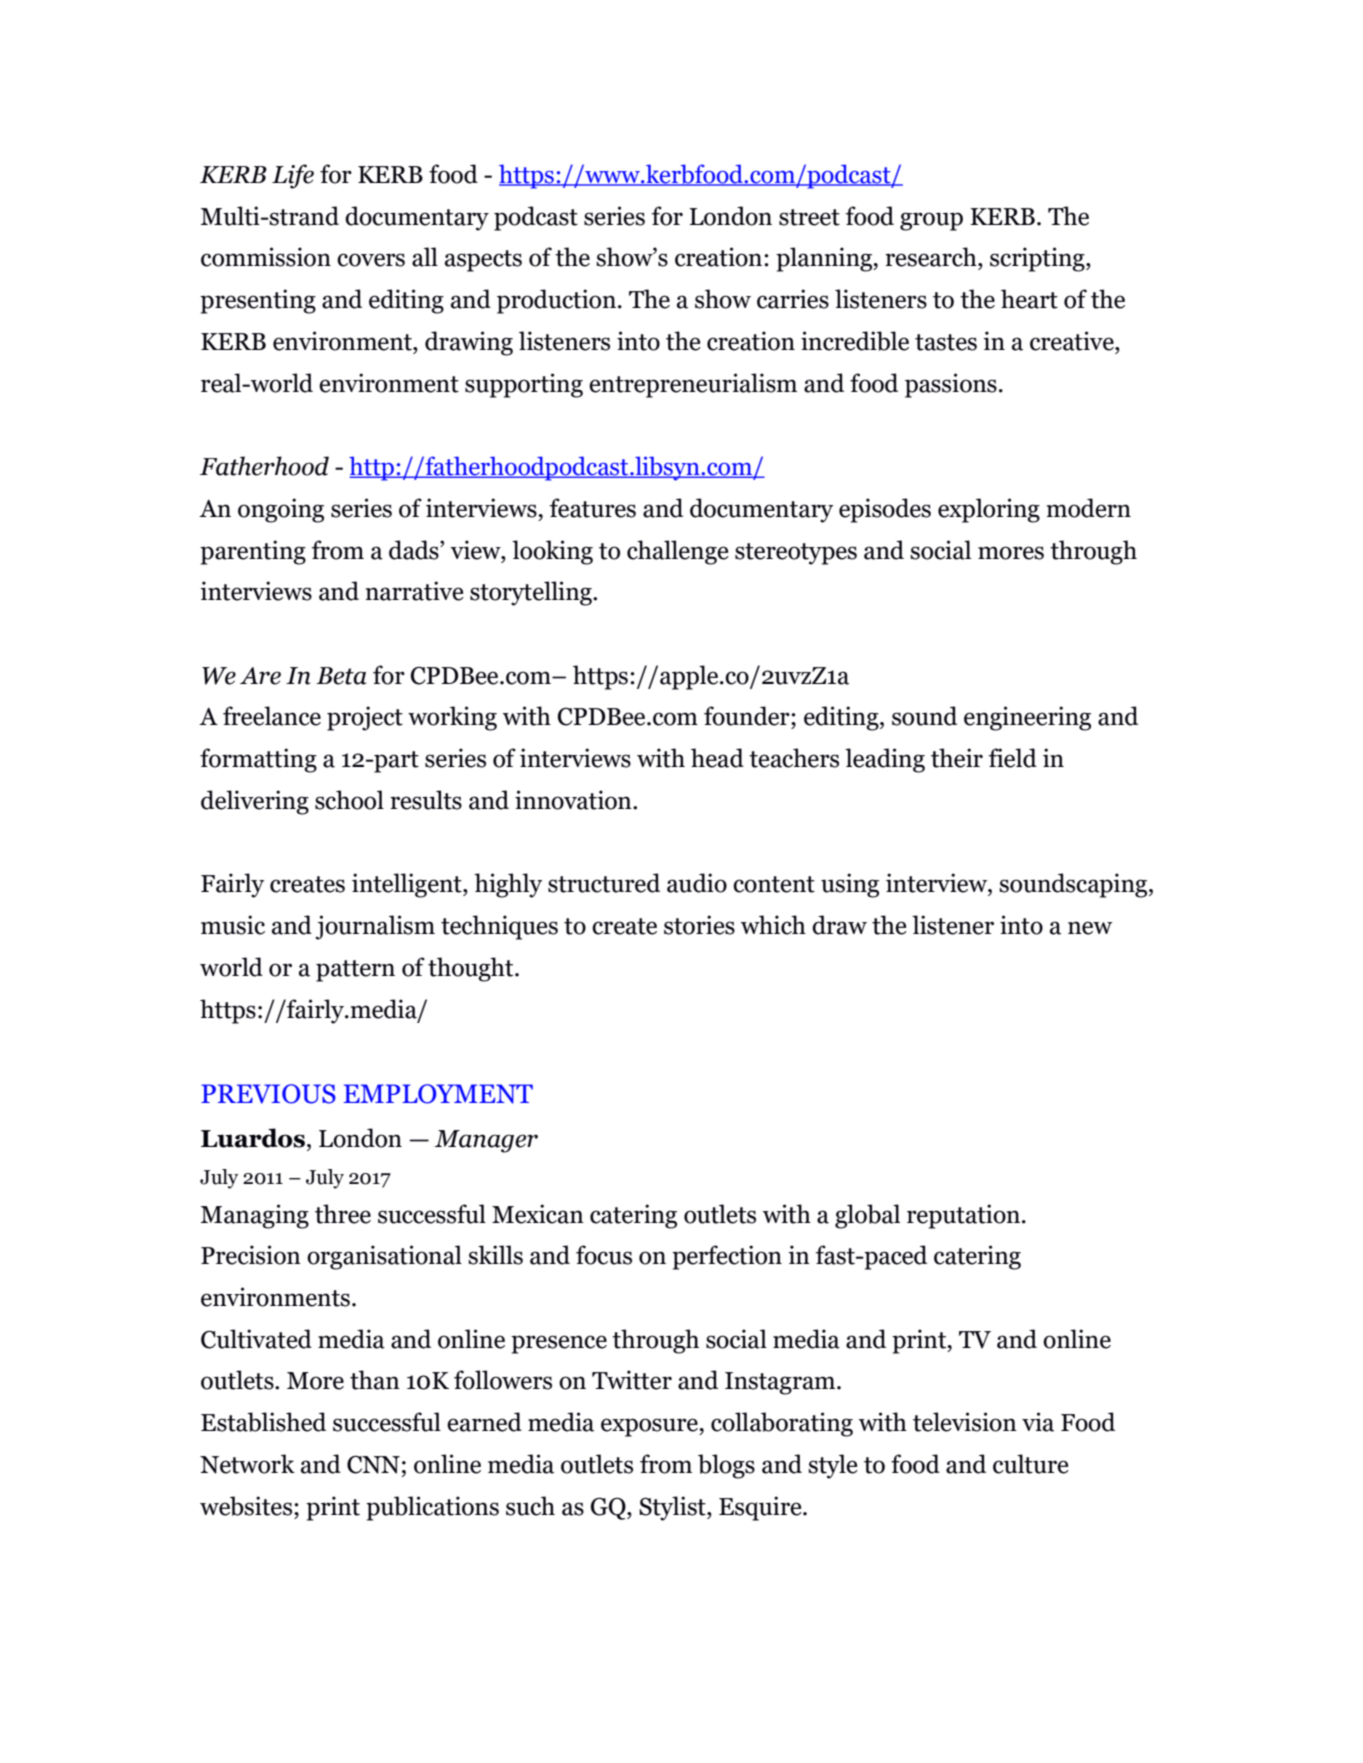 The width and height of the screenshot is (1363, 1763). Describe the element at coordinates (371, 260) in the screenshot. I see `covers` at that location.
